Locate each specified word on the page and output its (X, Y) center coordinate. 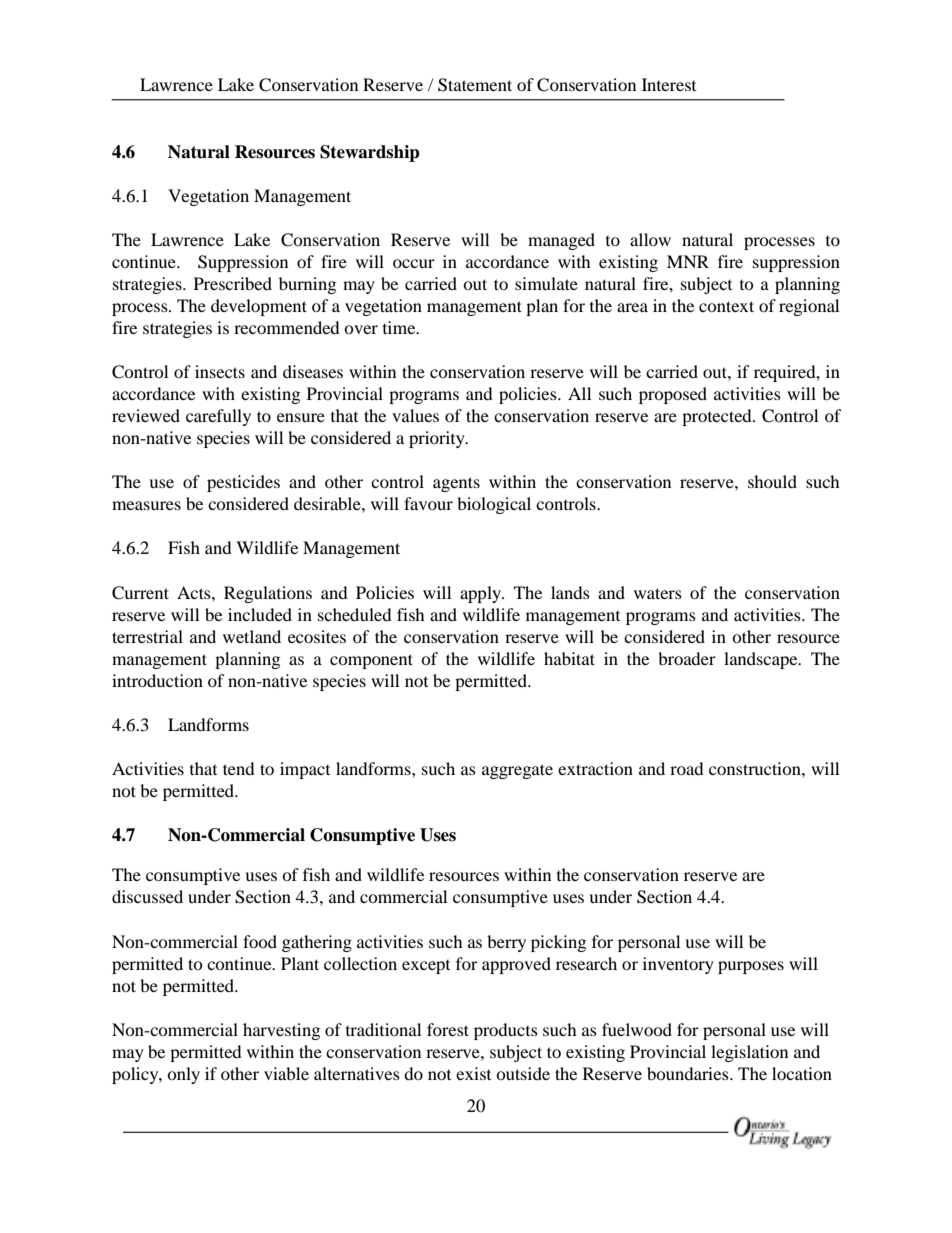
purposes (751, 967)
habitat (569, 658)
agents (456, 484)
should (772, 481)
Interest (669, 84)
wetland (252, 636)
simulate (546, 283)
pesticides (243, 483)
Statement (475, 85)
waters (658, 593)
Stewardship (370, 153)
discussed (147, 896)
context (726, 306)
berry (506, 943)
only (183, 1075)
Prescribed (233, 283)
